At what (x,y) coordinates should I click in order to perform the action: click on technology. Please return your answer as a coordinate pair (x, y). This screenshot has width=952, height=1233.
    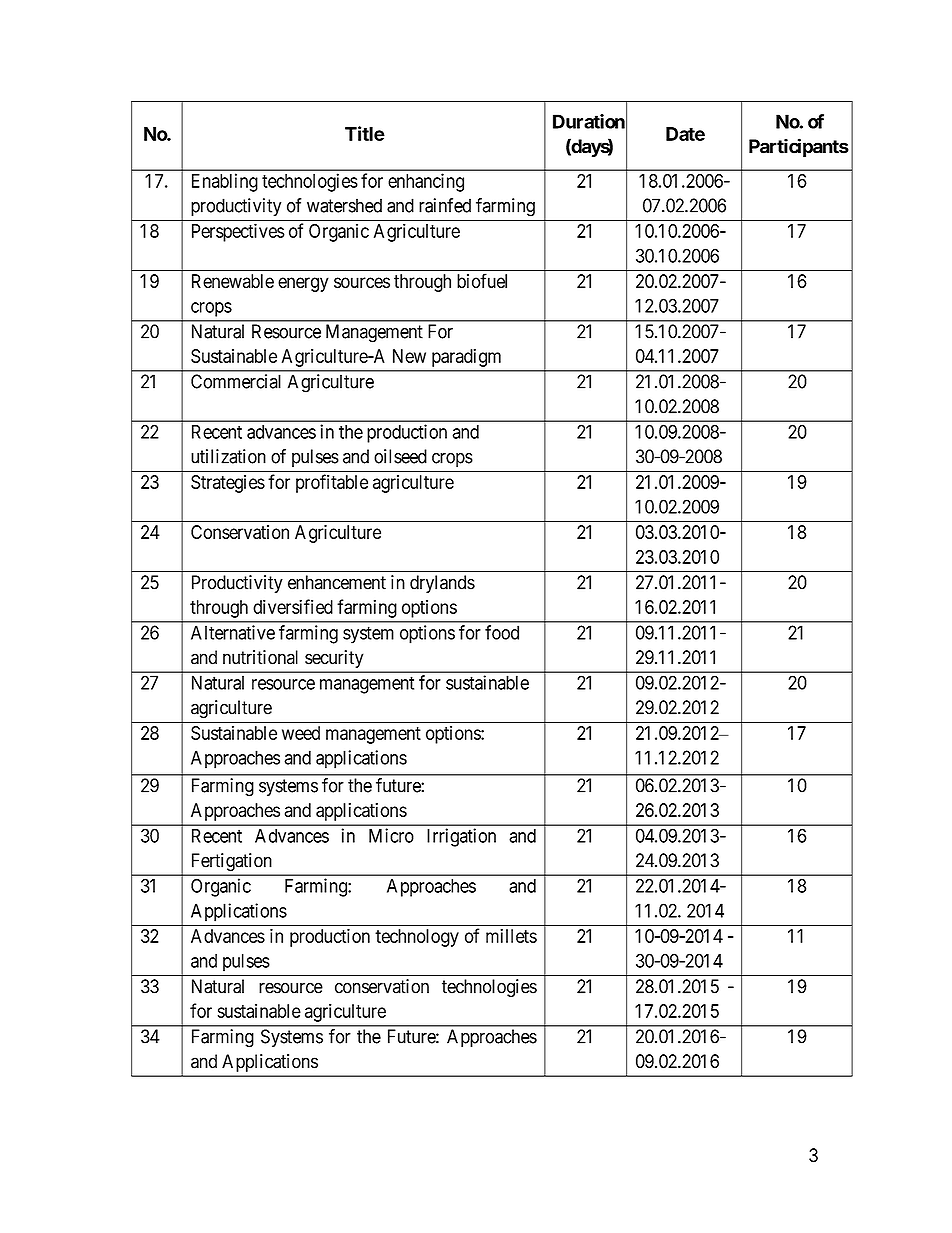
    Looking at the image, I should click on (417, 938).
